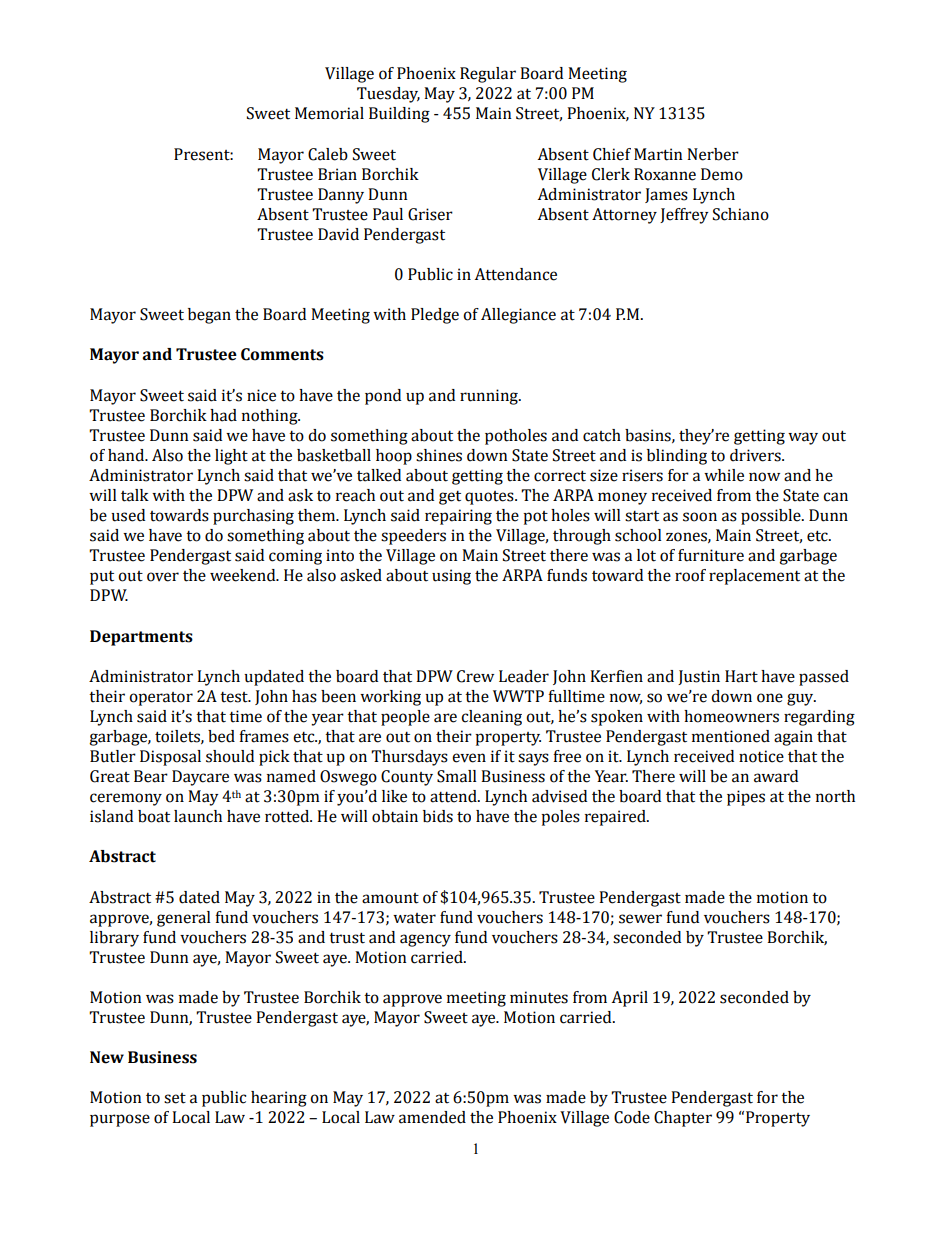 Image resolution: width=952 pixels, height=1233 pixels. Describe the element at coordinates (329, 113) in the screenshot. I see `Memorial` at that location.
